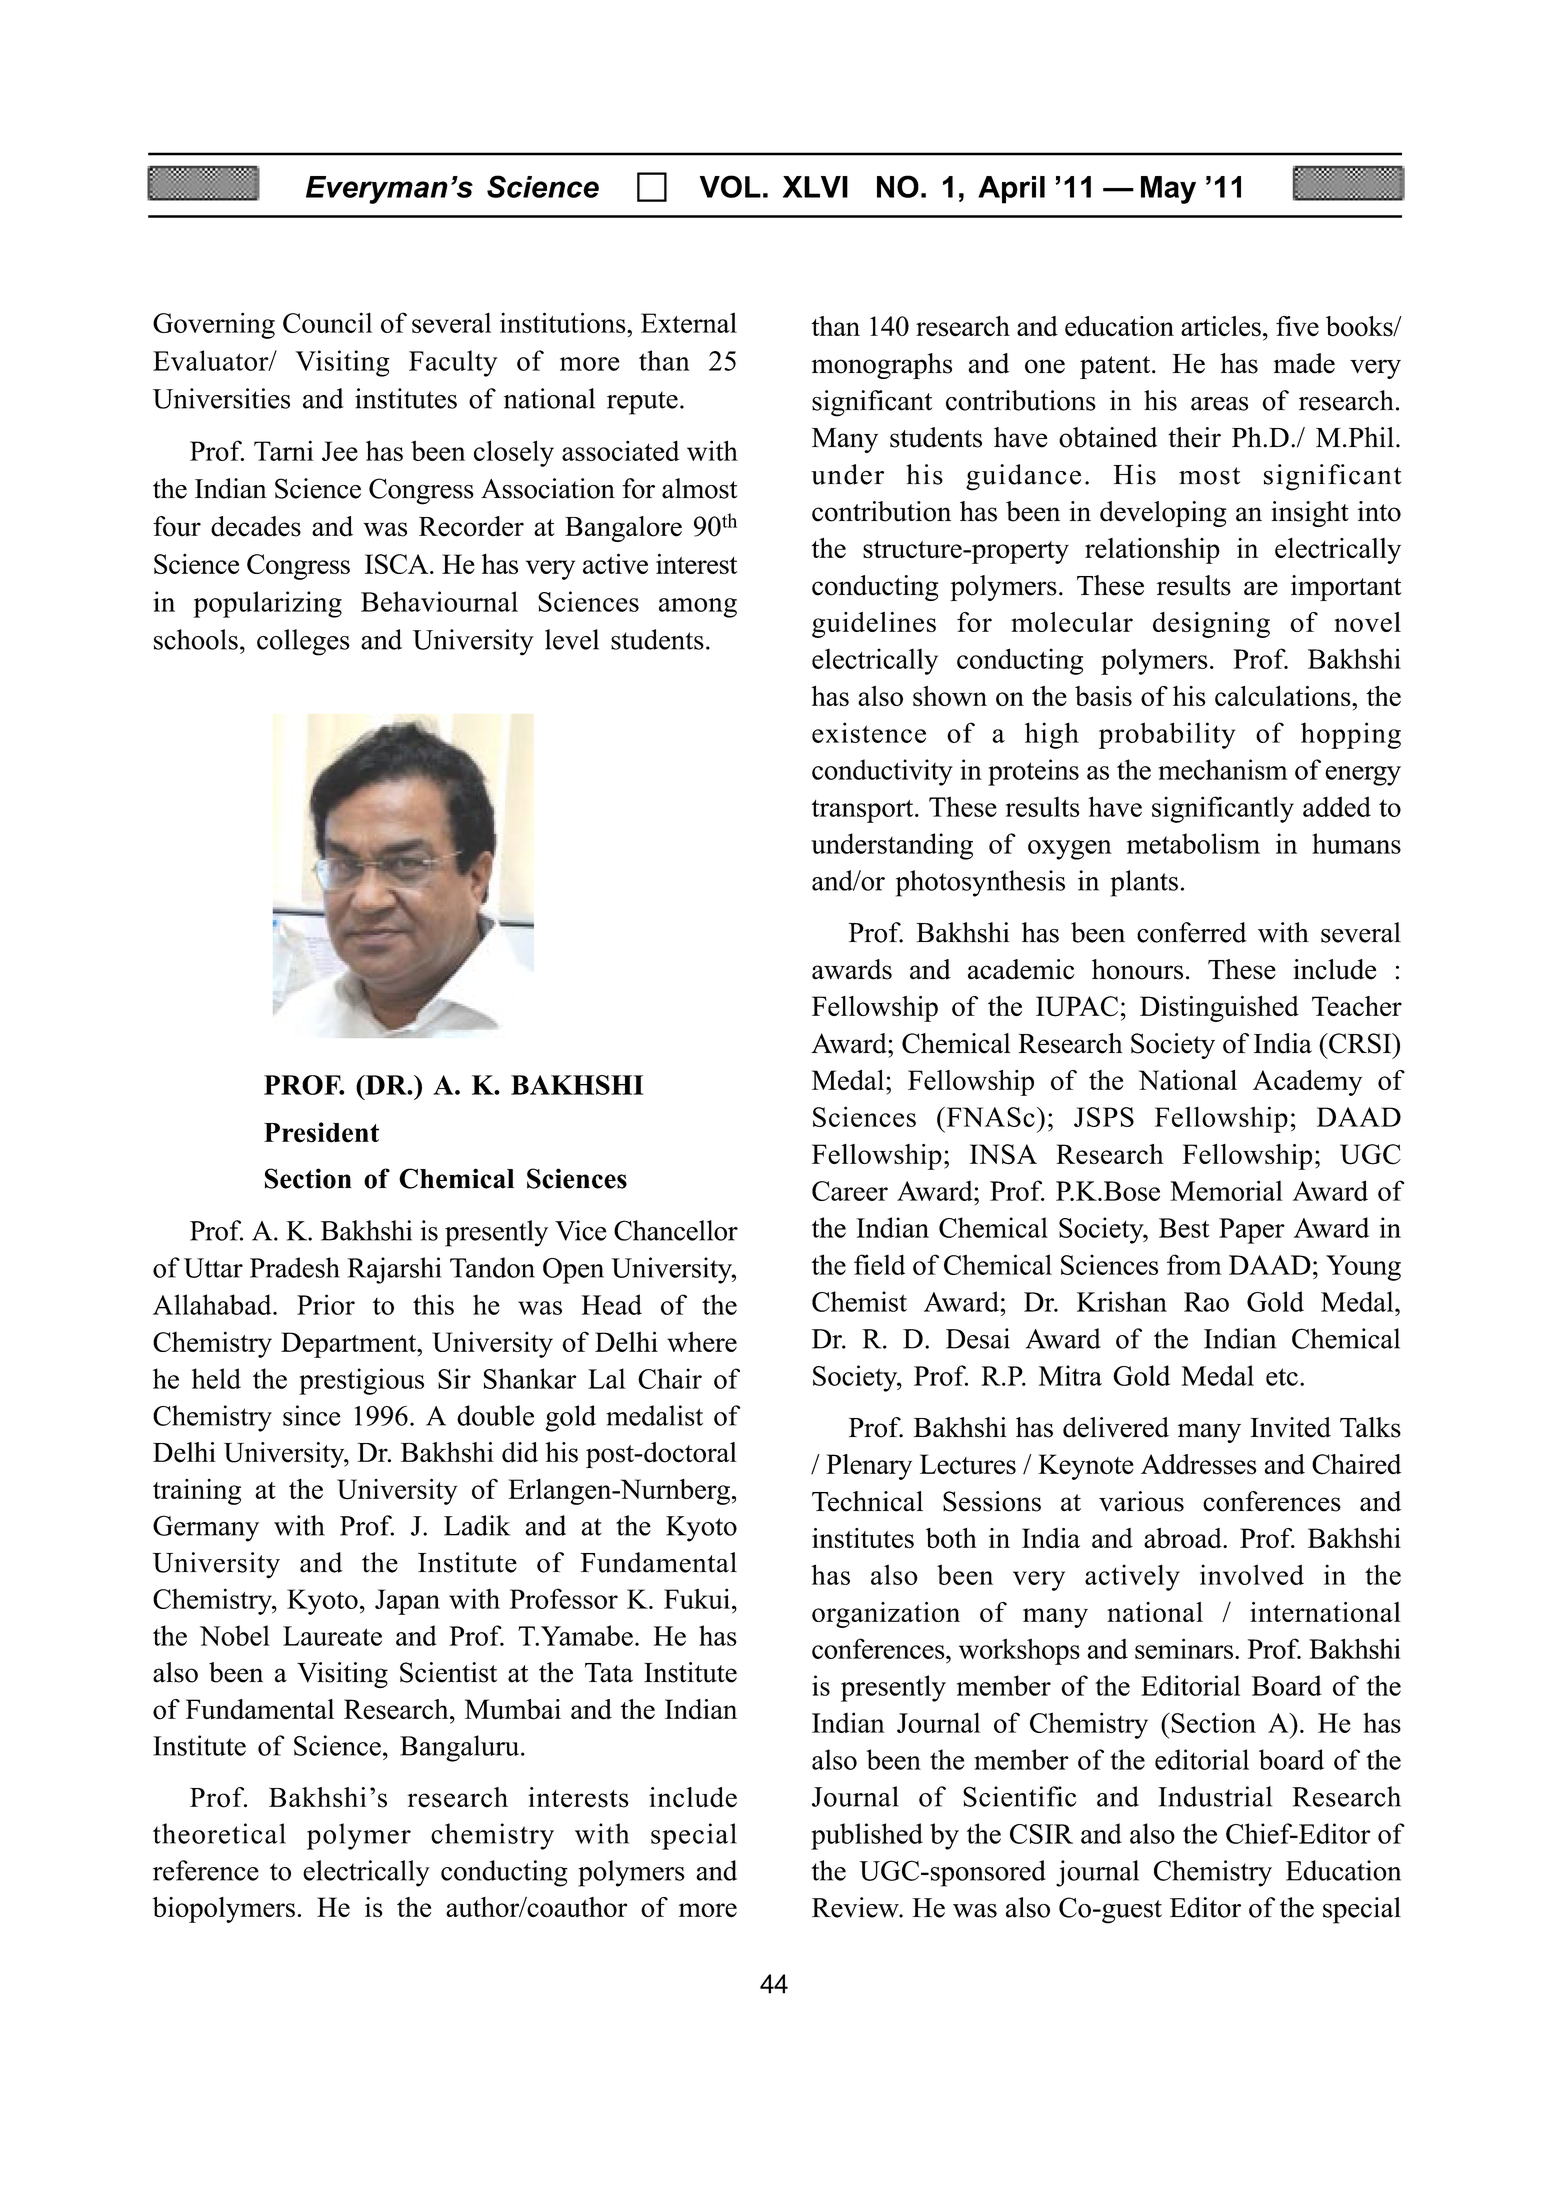  What do you see at coordinates (869, 732) in the document?
I see `existence` at bounding box center [869, 732].
